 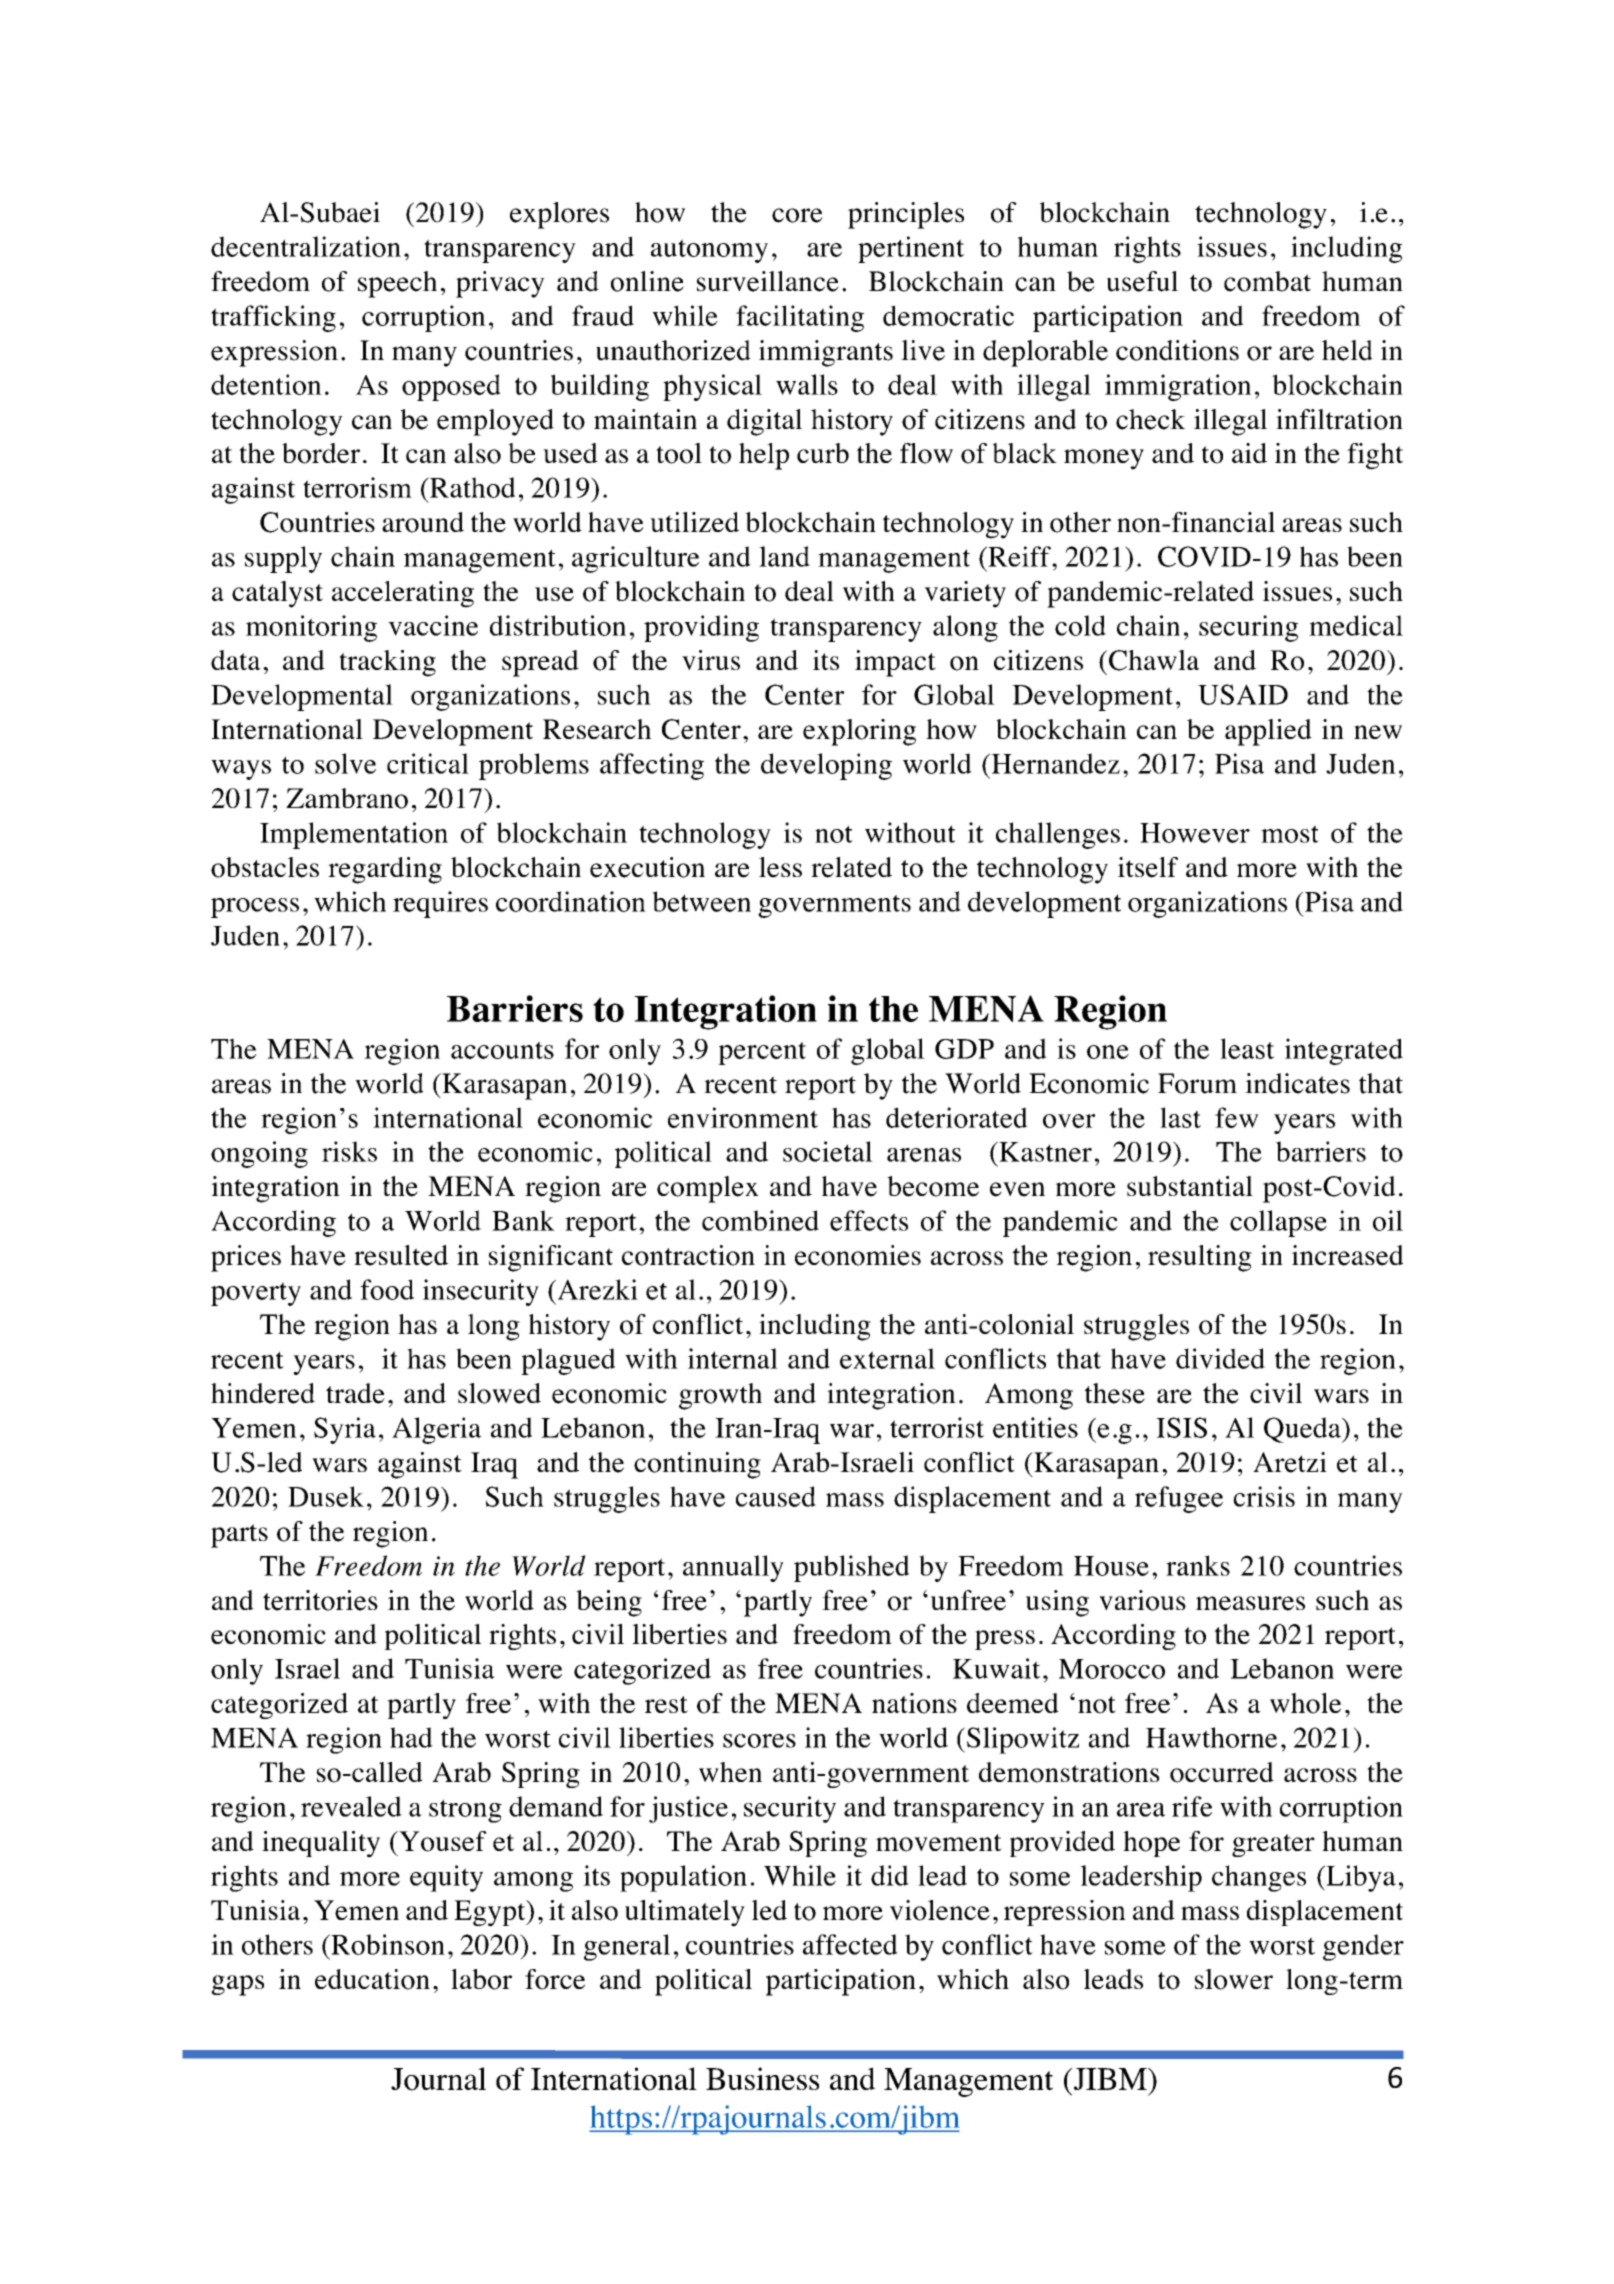 What do you see at coordinates (387, 663) in the screenshot?
I see `tracking` at bounding box center [387, 663].
